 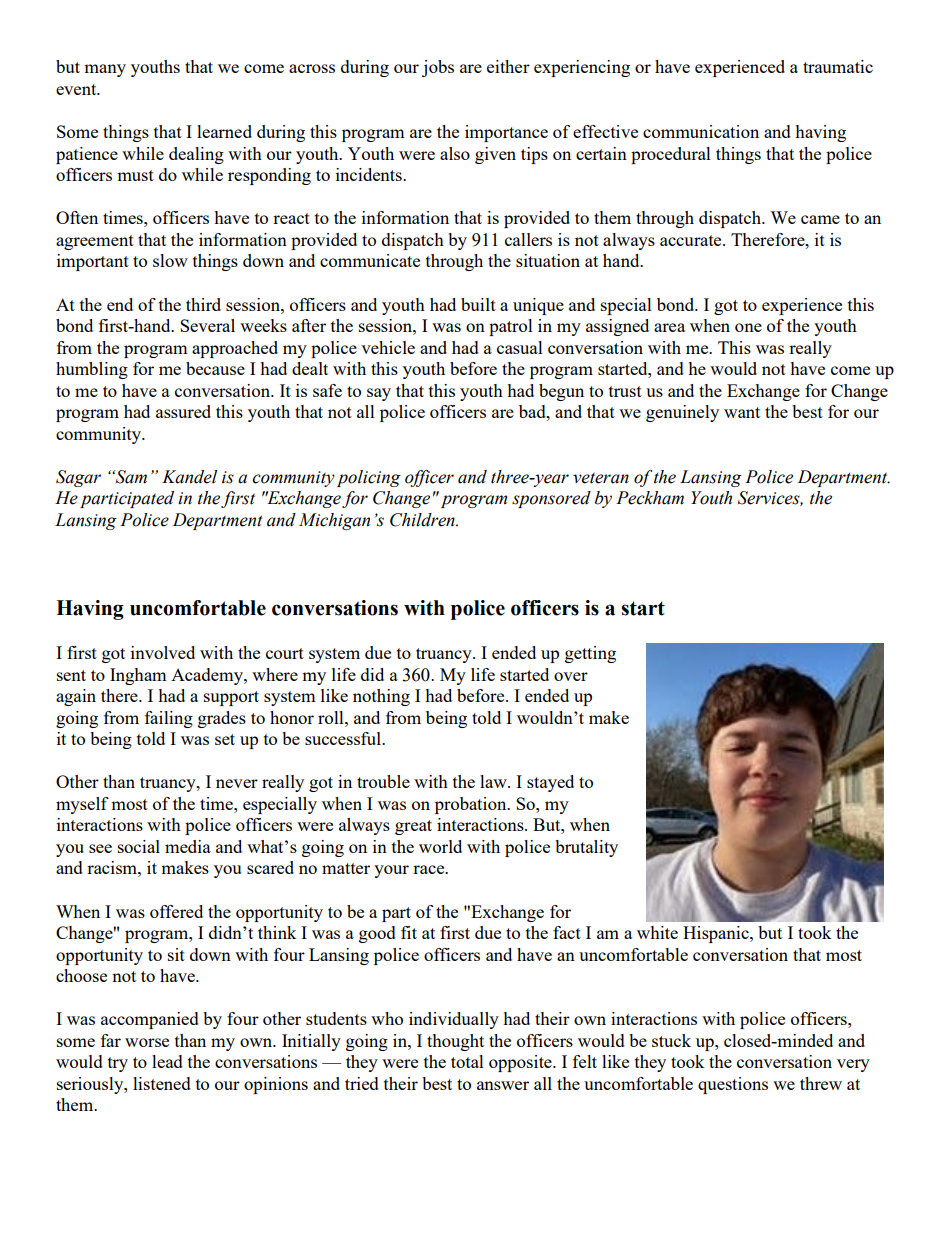 What do you see at coordinates (701, 131) in the page?
I see `communication` at bounding box center [701, 131].
